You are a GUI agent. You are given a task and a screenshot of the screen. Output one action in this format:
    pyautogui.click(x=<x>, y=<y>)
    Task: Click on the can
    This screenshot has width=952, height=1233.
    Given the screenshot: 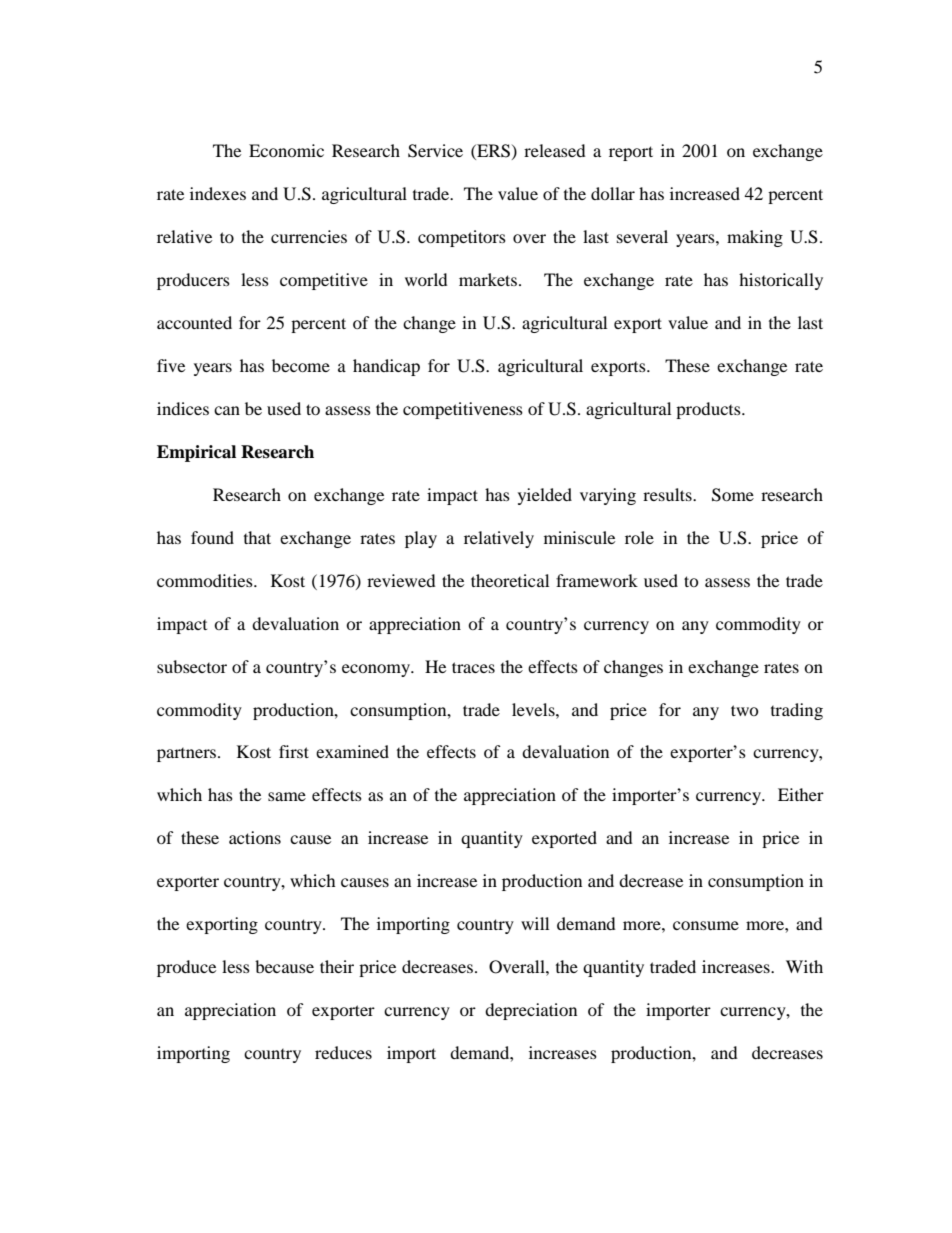 What is the action you would take?
    pyautogui.click(x=227, y=410)
